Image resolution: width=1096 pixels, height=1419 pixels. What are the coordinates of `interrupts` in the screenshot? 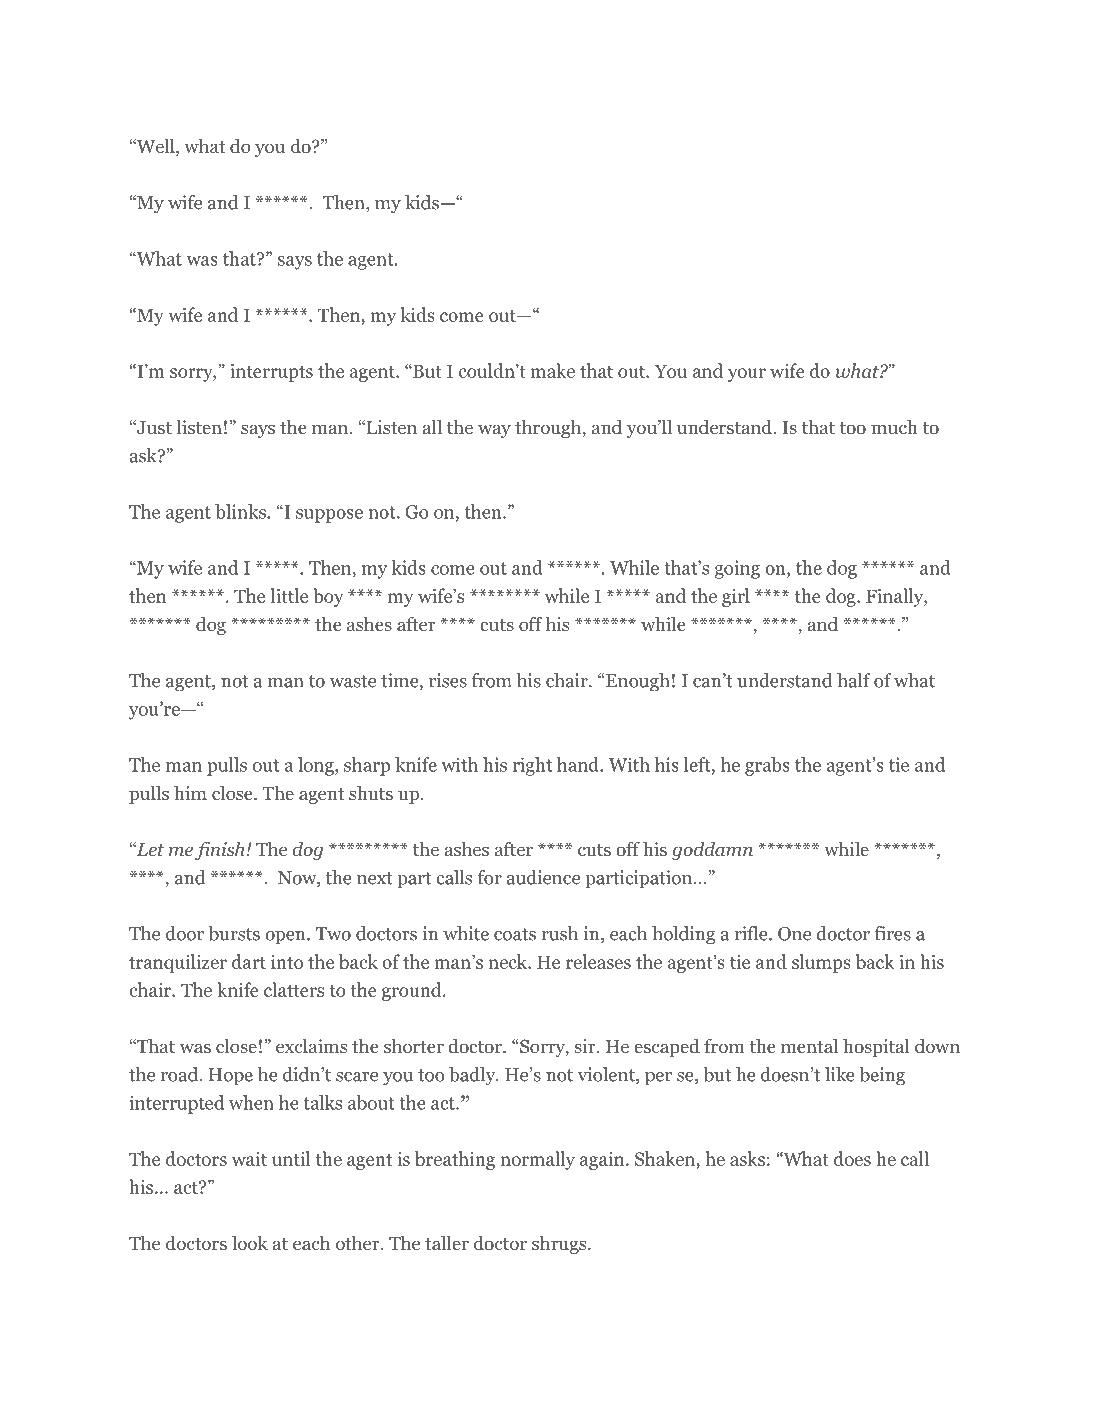 It's located at (271, 373).
